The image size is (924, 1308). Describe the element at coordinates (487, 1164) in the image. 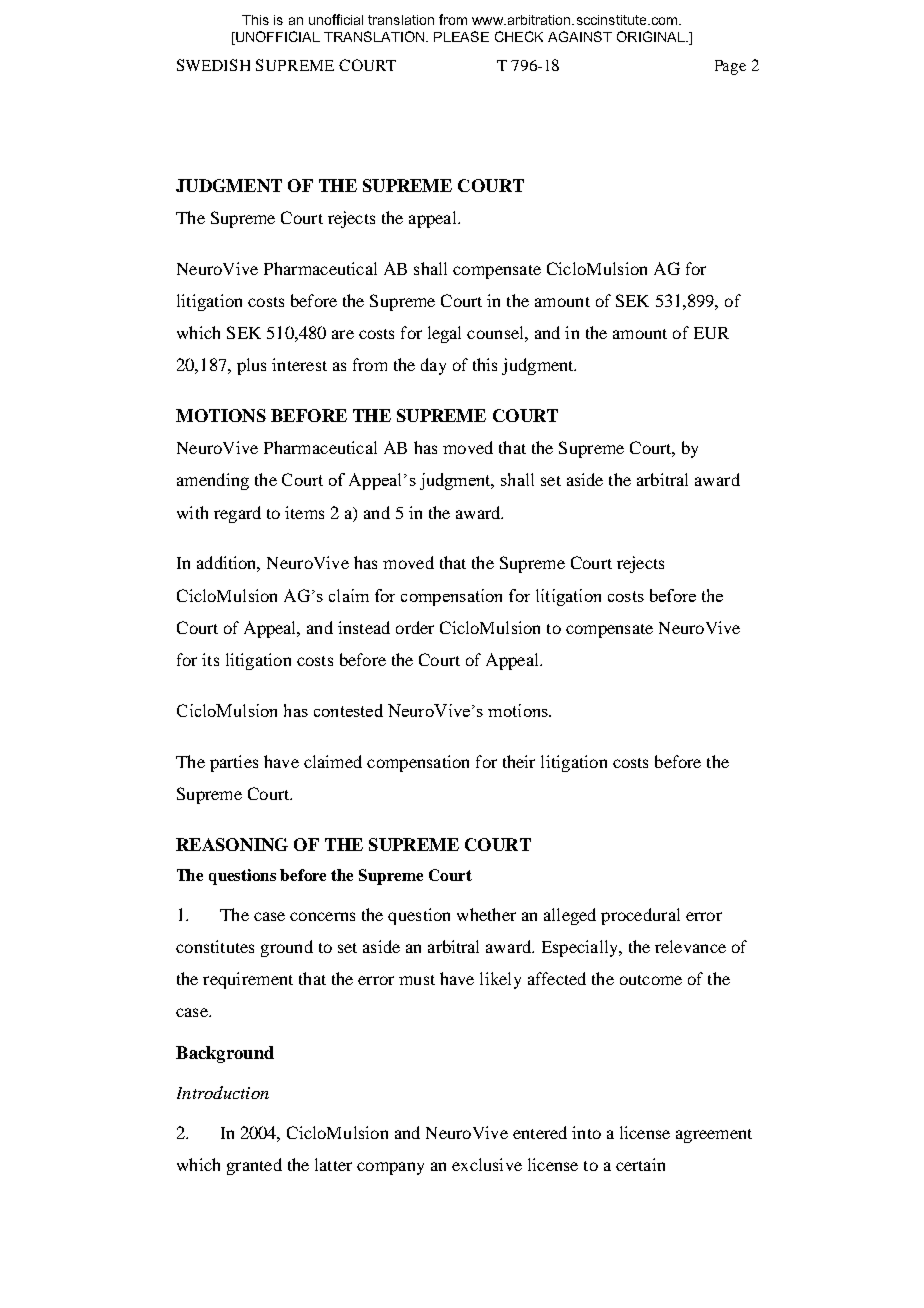

I see `exclusive` at that location.
